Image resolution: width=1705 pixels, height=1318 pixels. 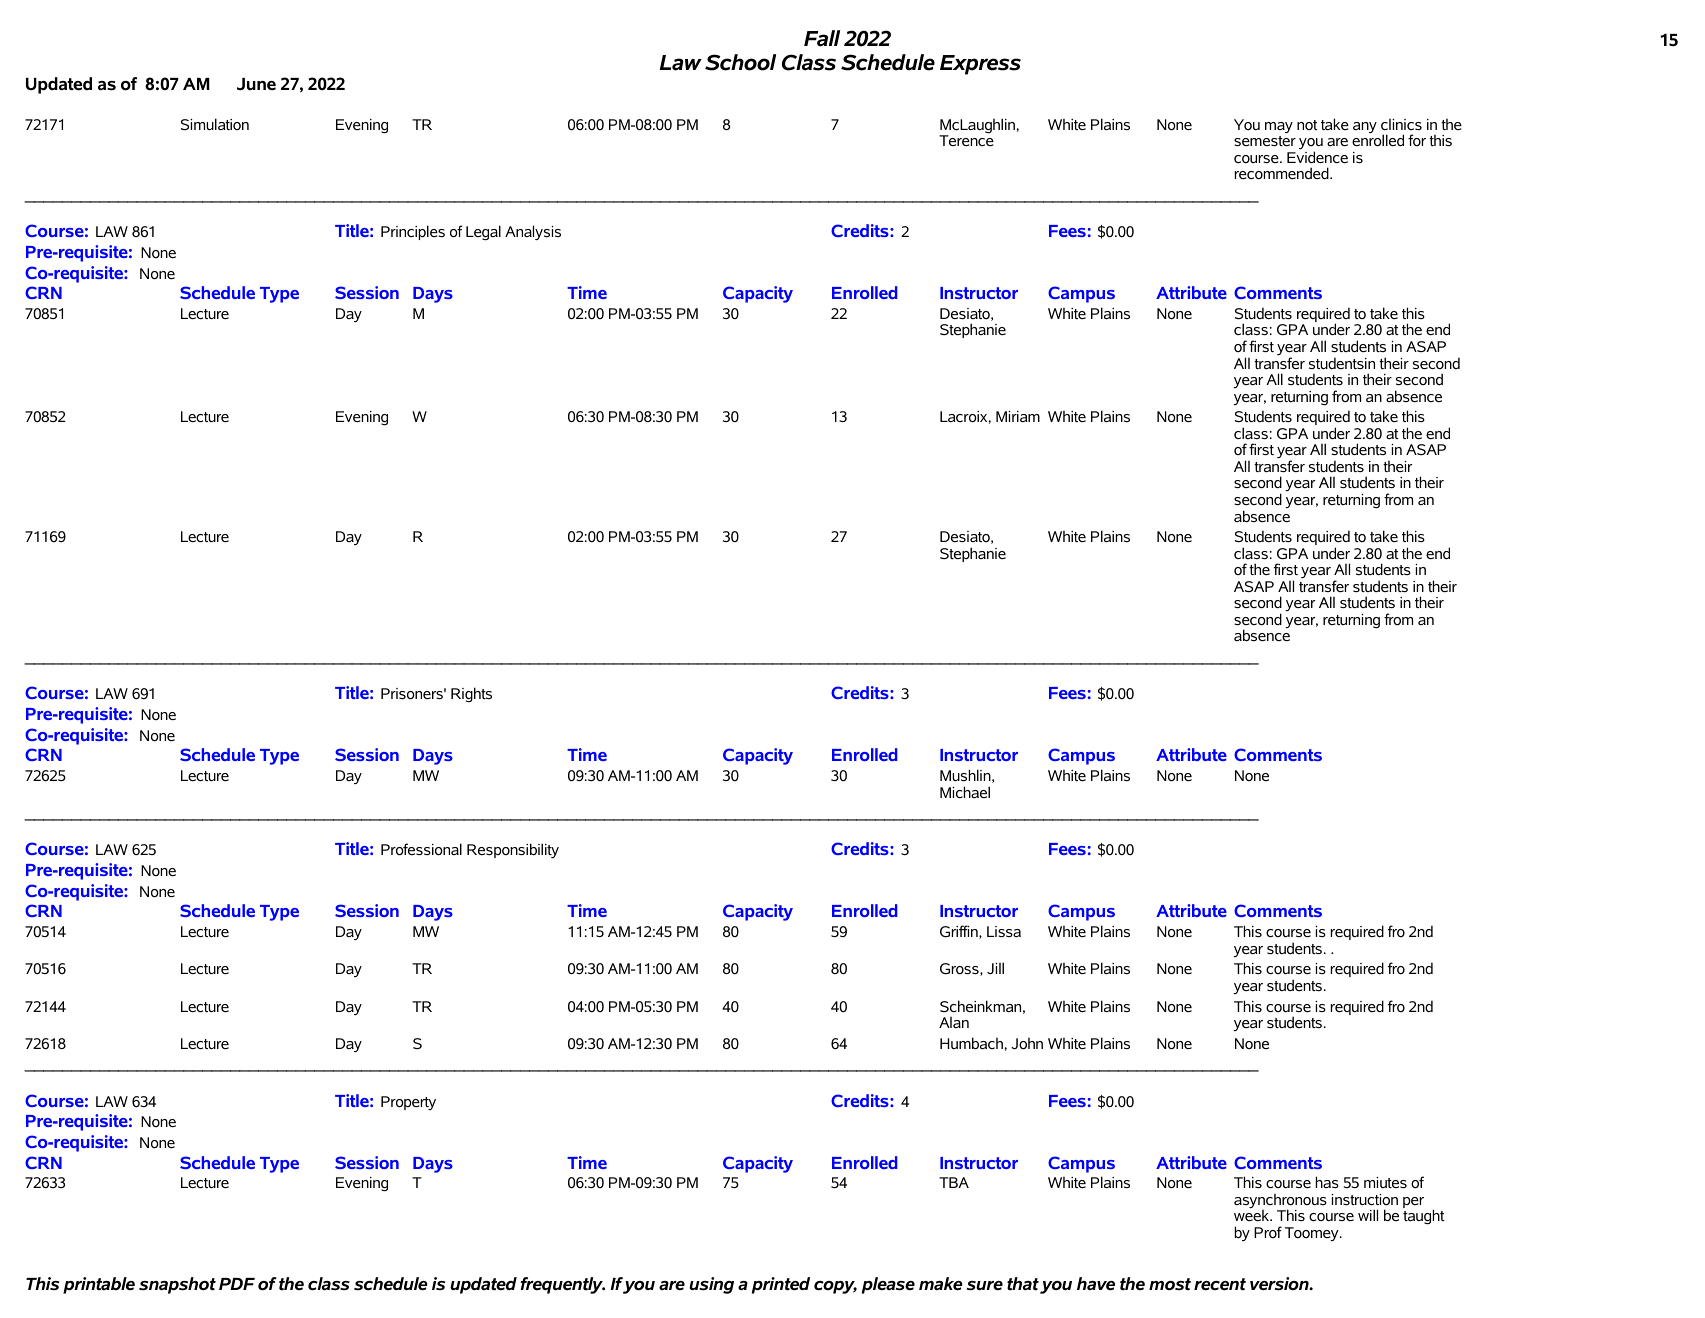 I want to click on Rights, so click(x=471, y=694).
